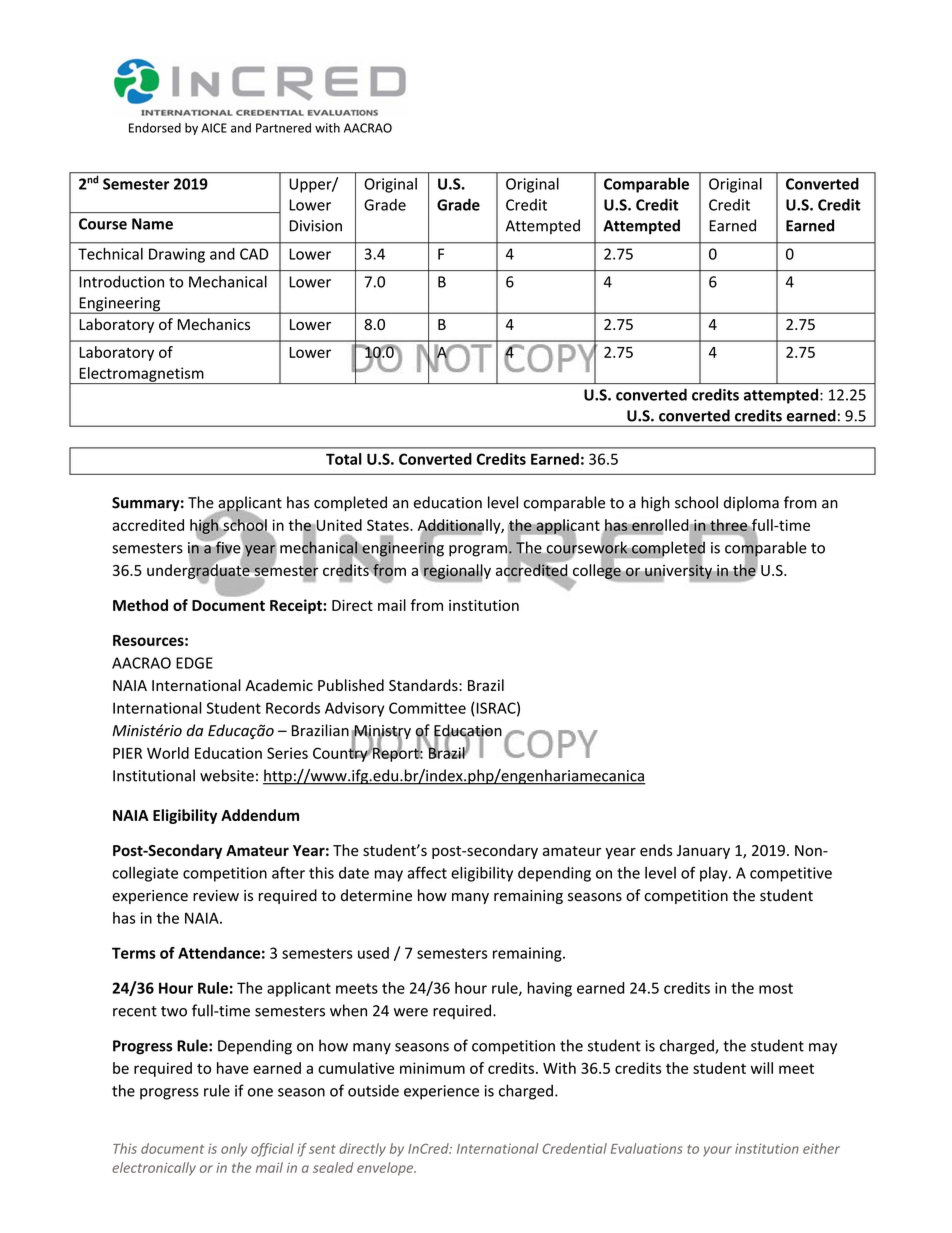 The image size is (952, 1233). I want to click on Endorsed, so click(155, 128).
